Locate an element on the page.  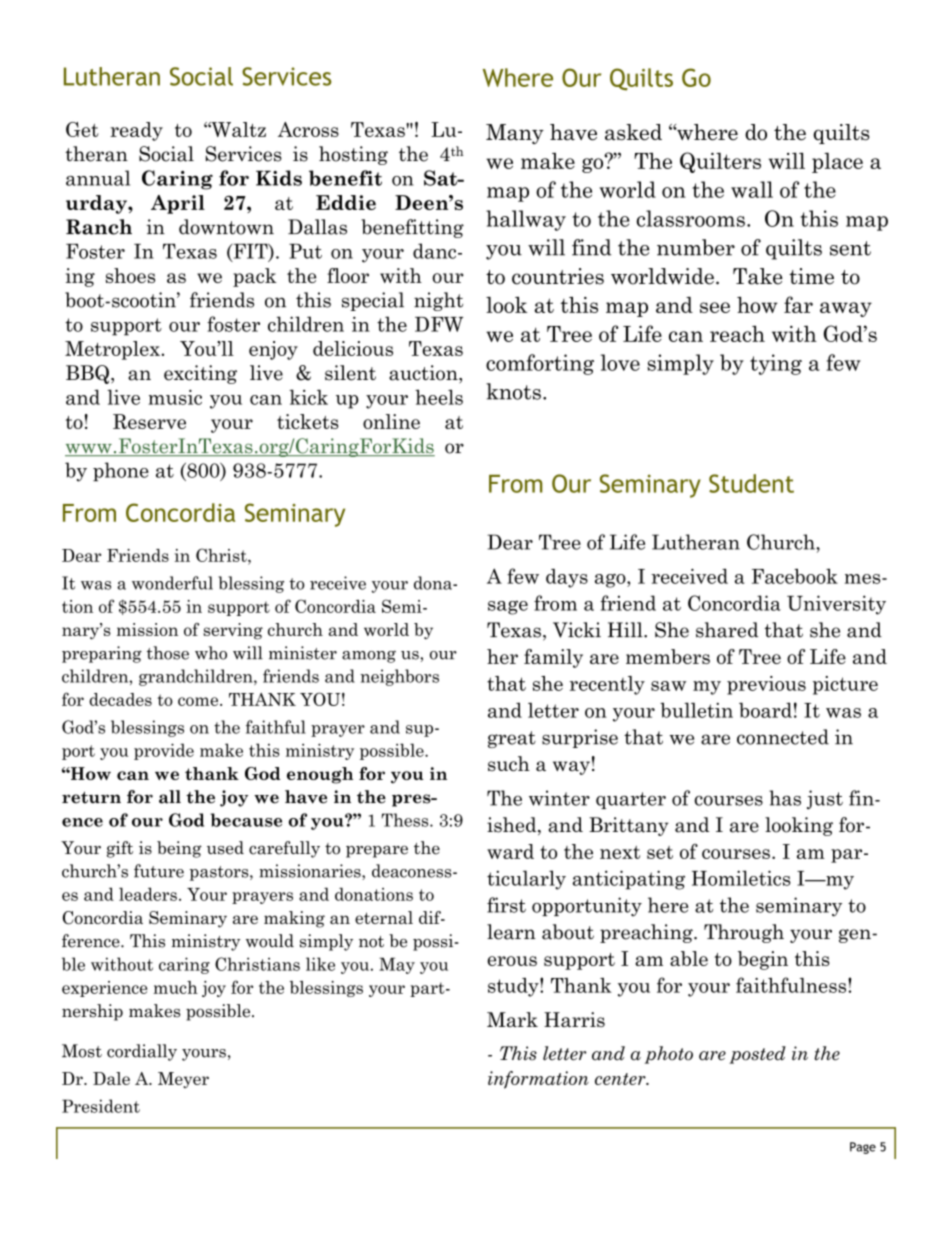
Many is located at coordinates (515, 134).
